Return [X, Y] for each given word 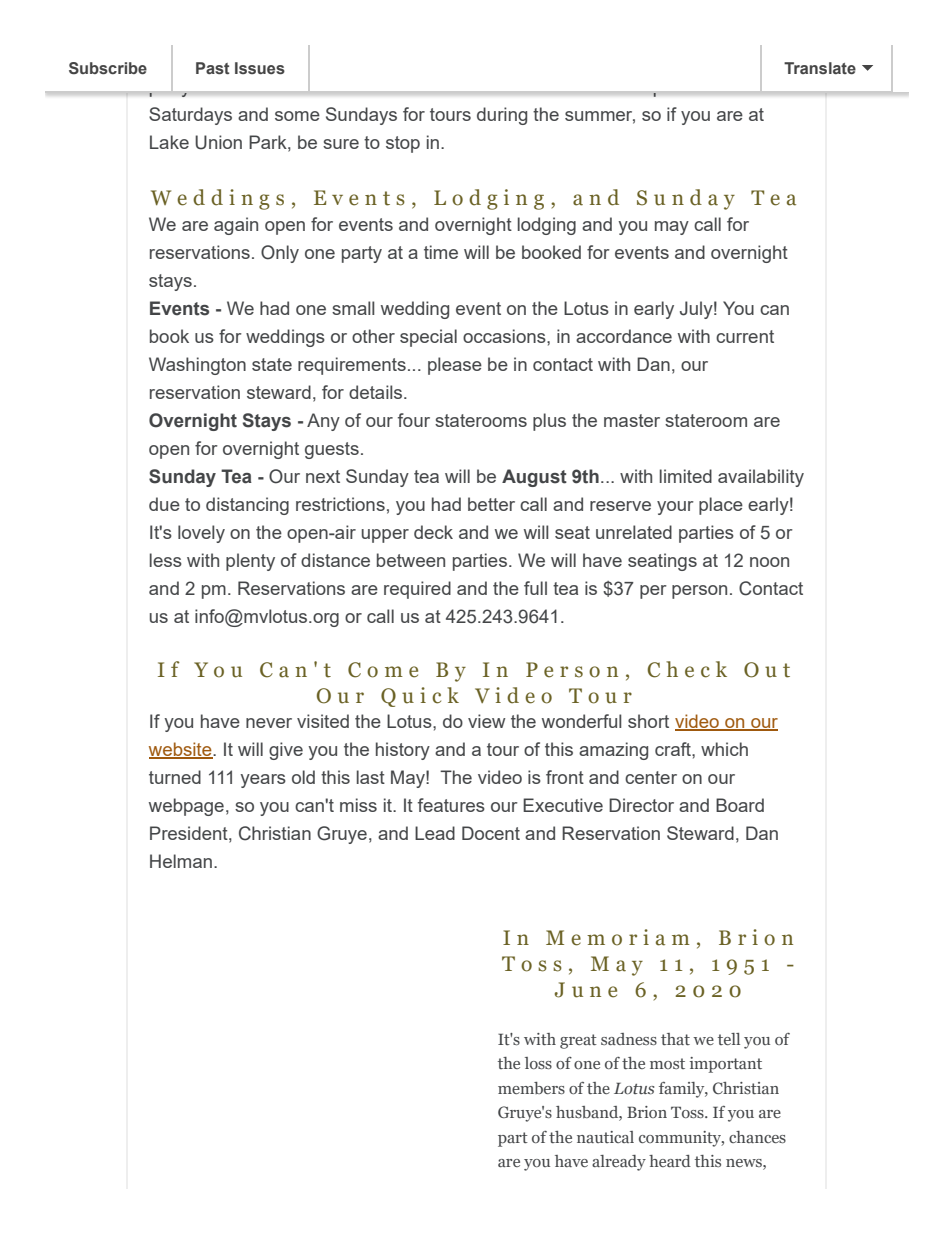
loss [538, 1063]
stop [403, 144]
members [531, 1088]
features [451, 805]
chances [757, 1137]
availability [761, 478]
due [164, 504]
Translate [820, 68]
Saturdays [190, 116]
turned [175, 777]
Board [740, 805]
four [414, 420]
